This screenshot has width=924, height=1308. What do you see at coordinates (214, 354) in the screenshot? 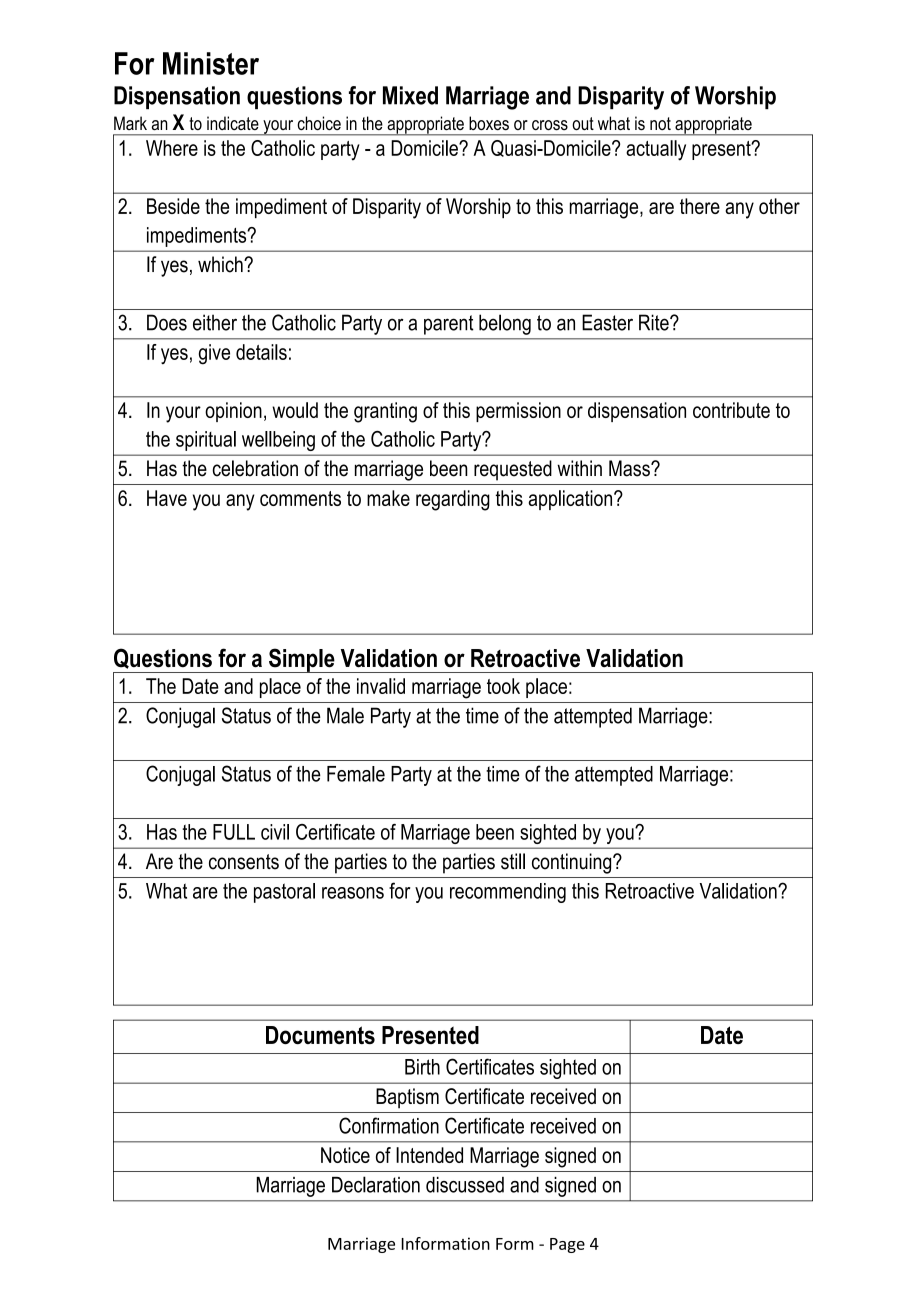
I see `give` at bounding box center [214, 354].
